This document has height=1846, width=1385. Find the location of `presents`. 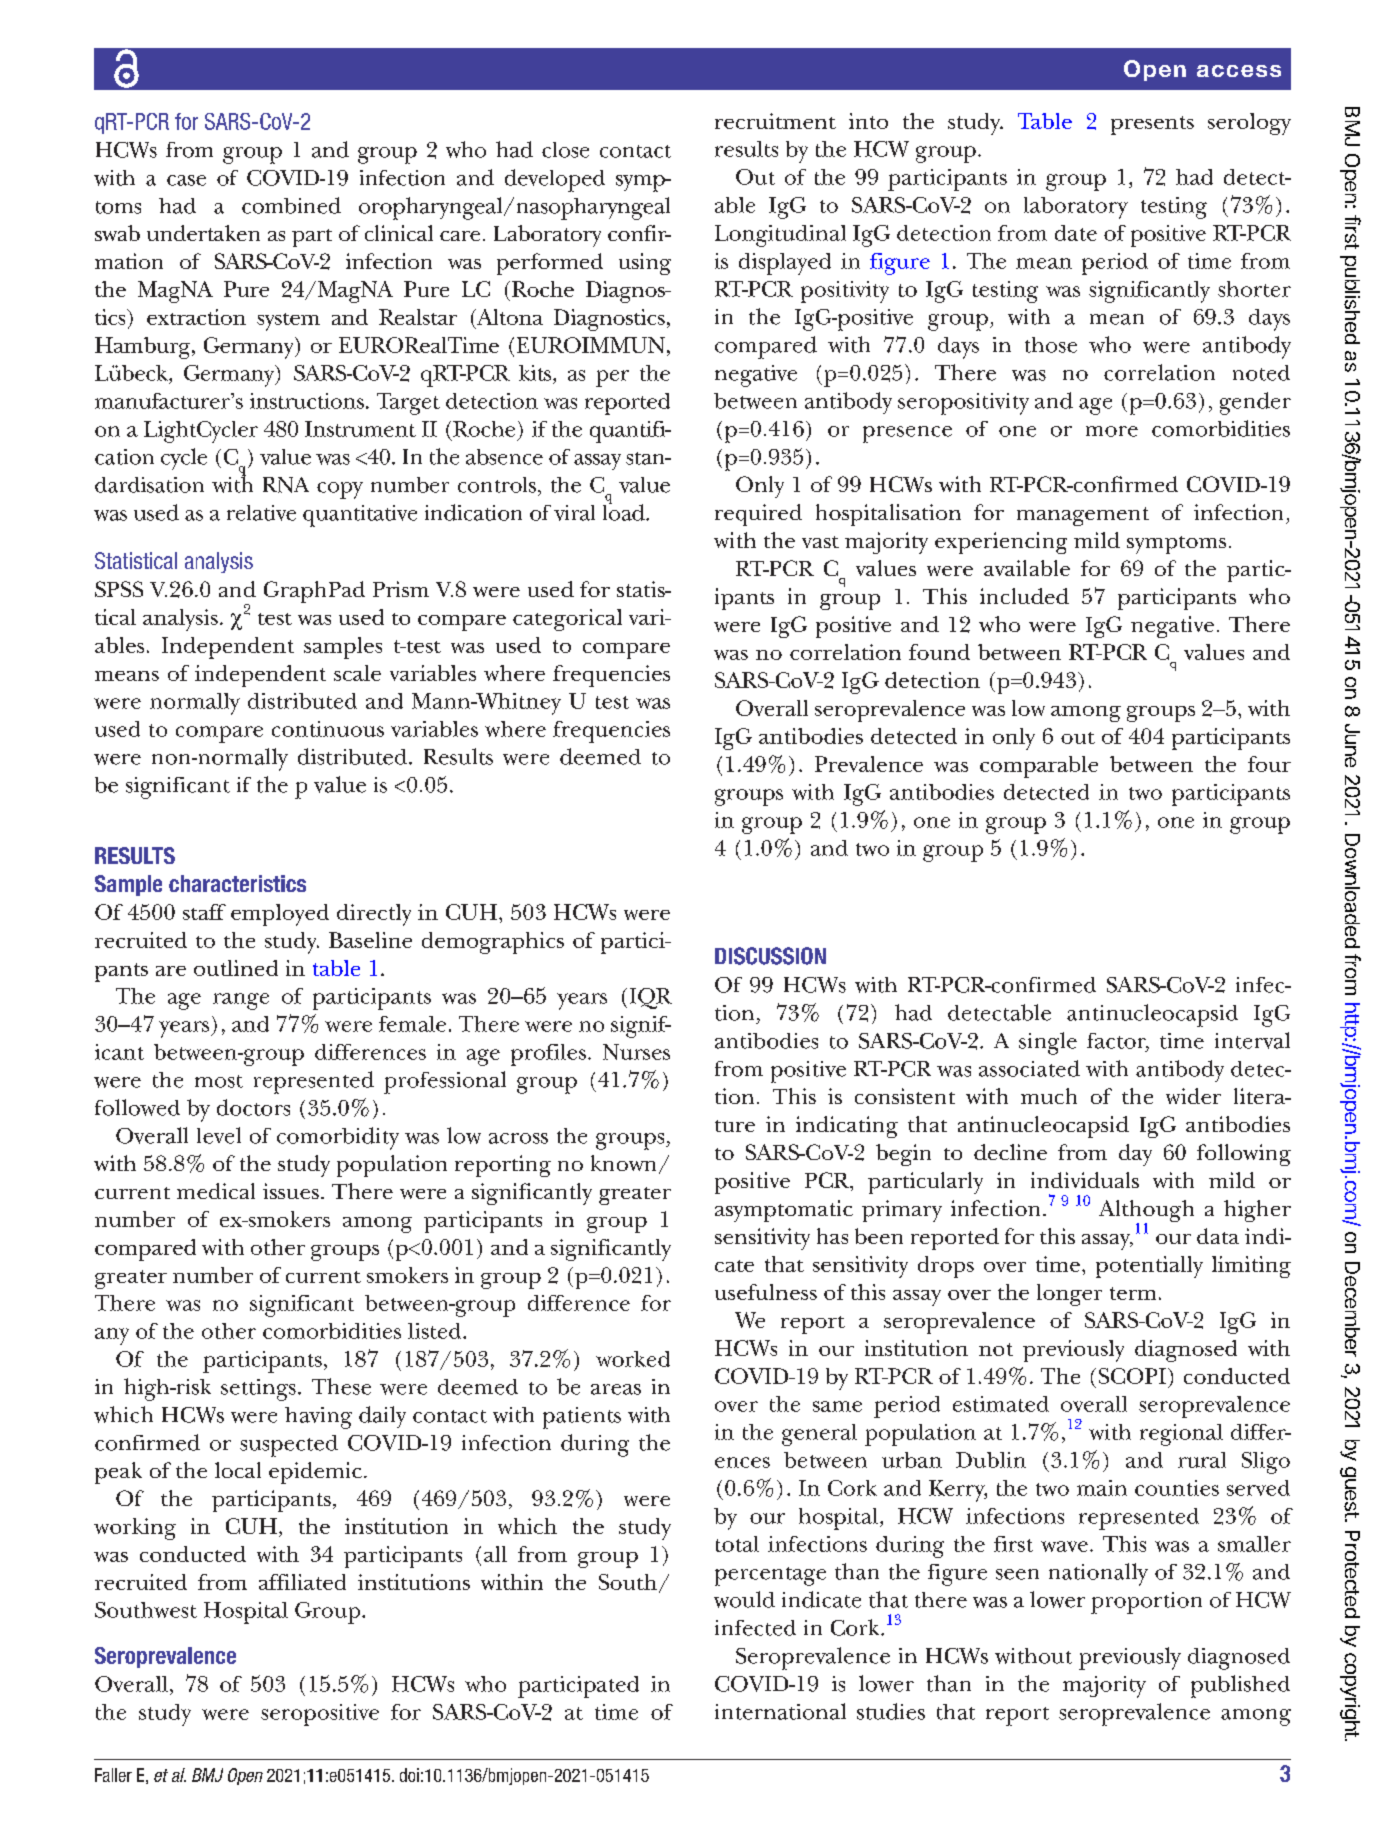

presents is located at coordinates (1152, 125).
